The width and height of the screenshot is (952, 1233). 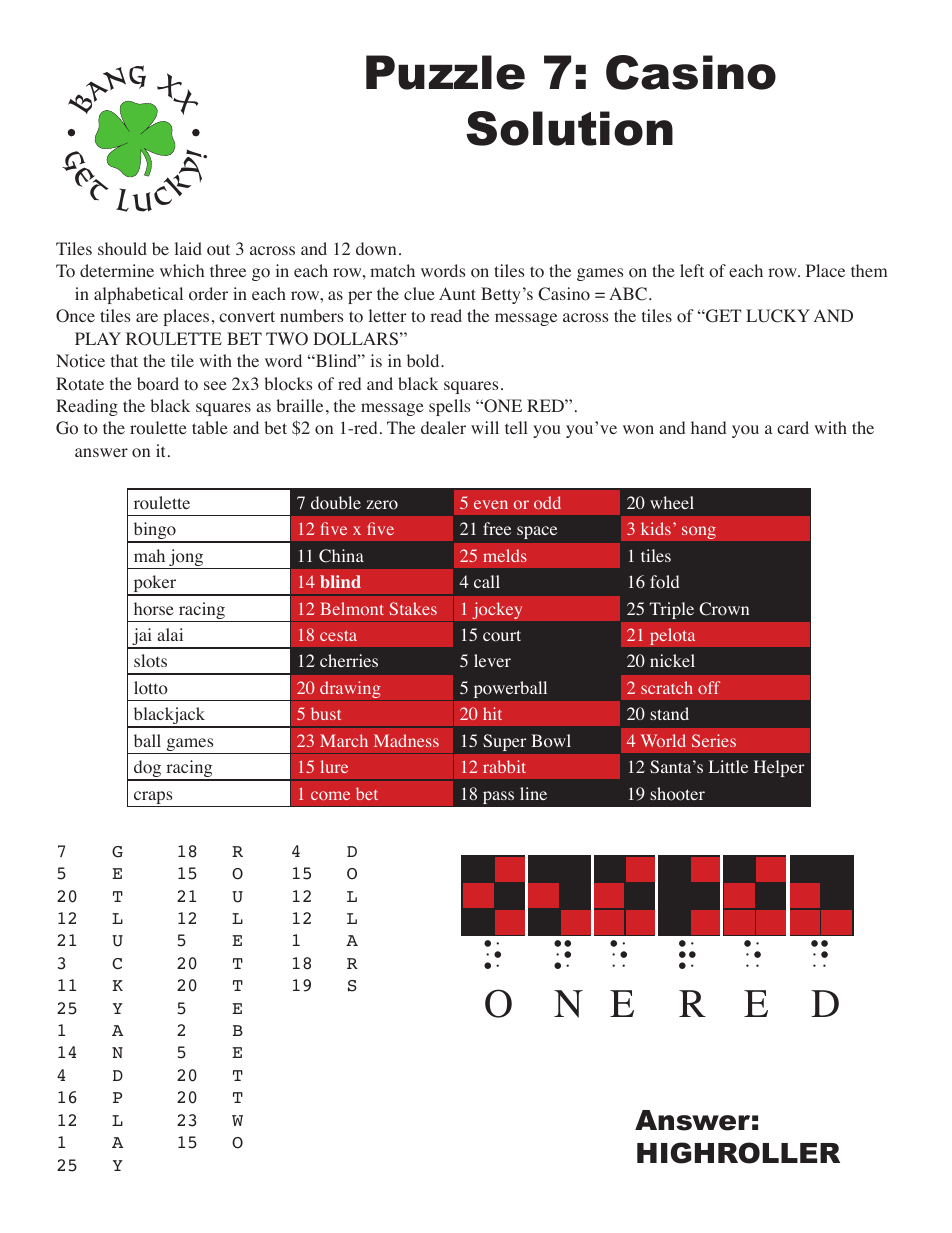 I want to click on Crown, so click(x=724, y=609).
